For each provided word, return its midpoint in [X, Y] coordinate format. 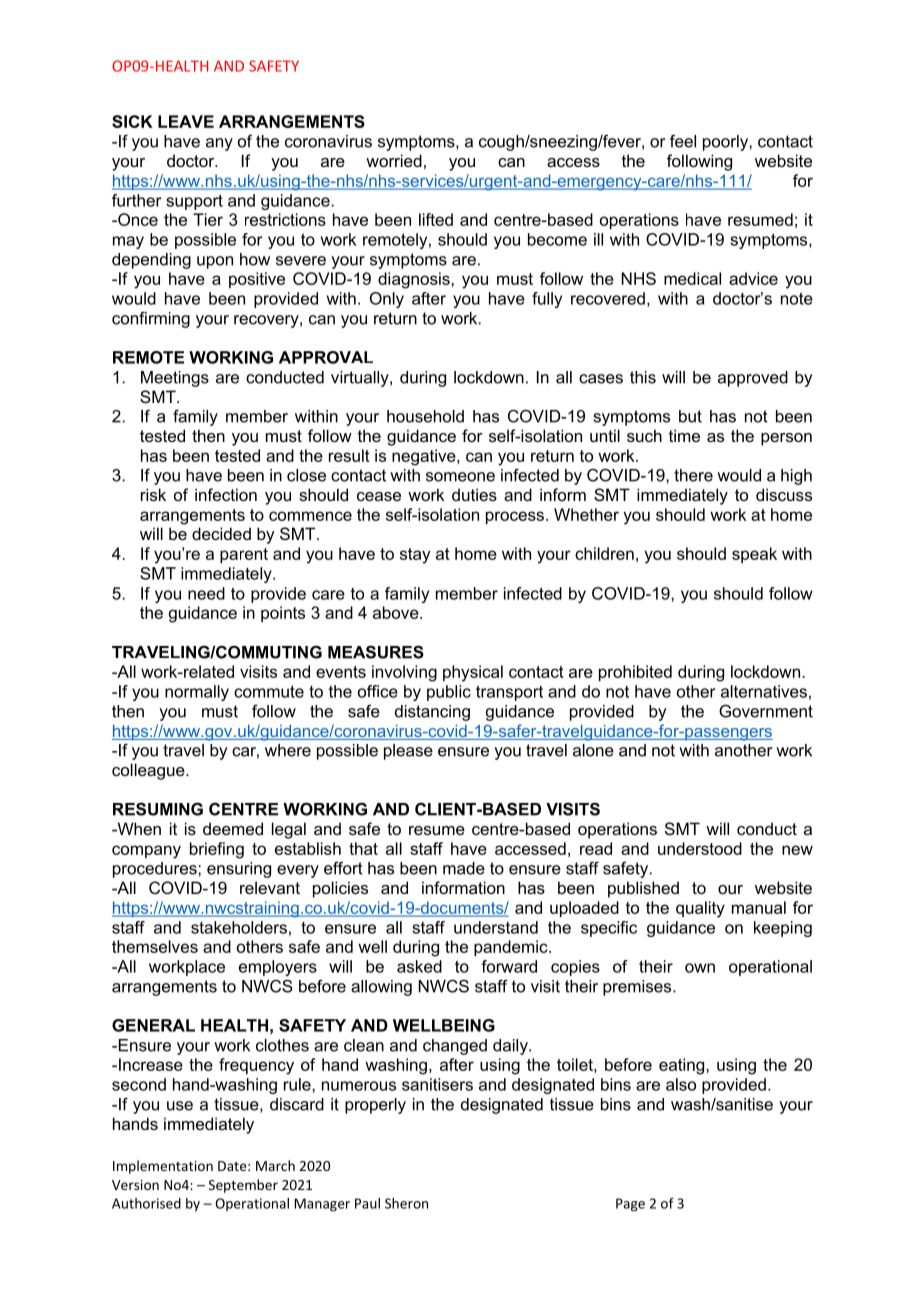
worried [394, 160]
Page [630, 1205]
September [243, 1186]
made [464, 868]
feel [683, 141]
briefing [217, 850]
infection [226, 494]
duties [474, 494]
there [693, 475]
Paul [367, 1203]
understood [700, 848]
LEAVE [186, 121]
